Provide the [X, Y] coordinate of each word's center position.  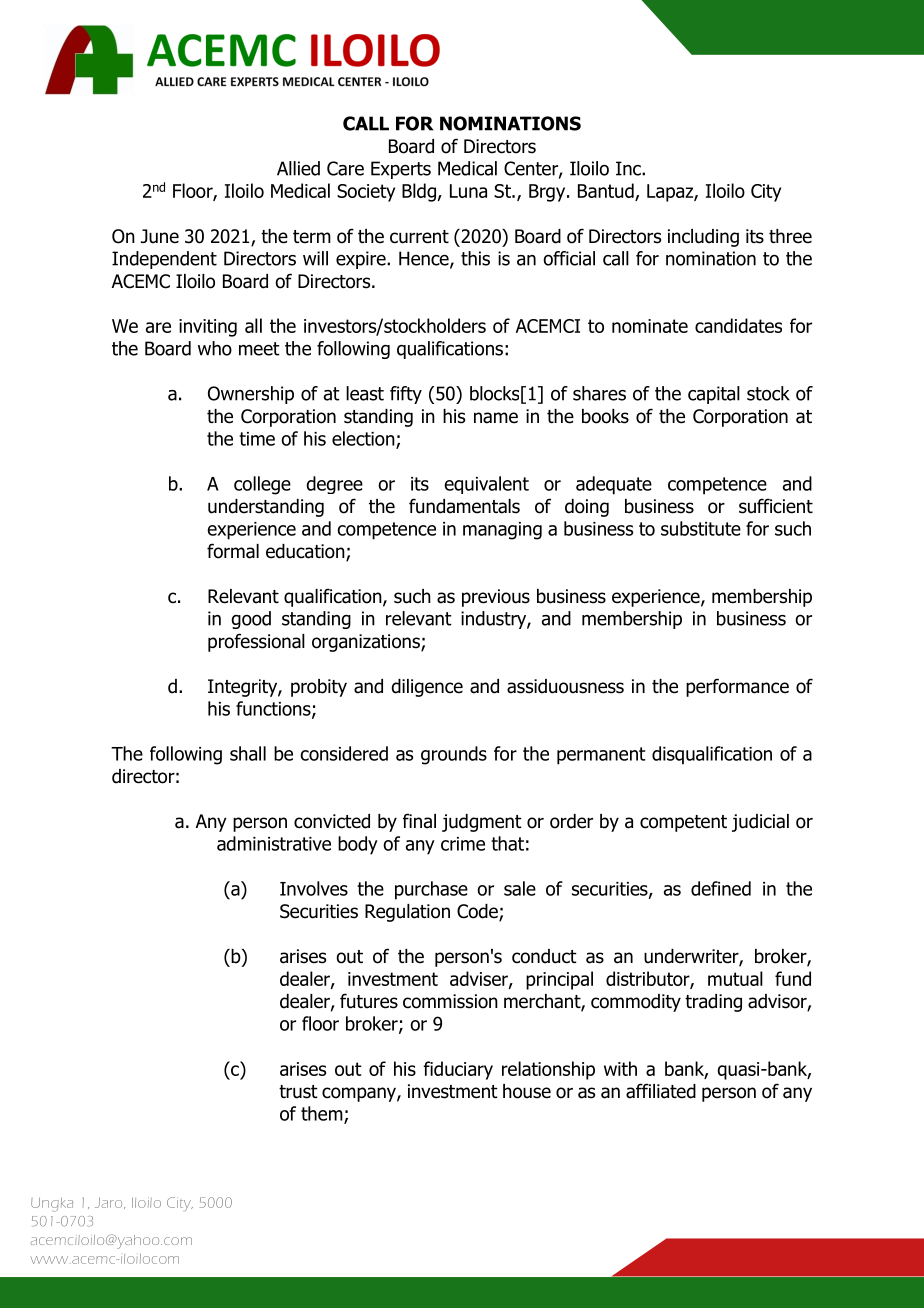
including [703, 238]
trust [298, 1092]
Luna [468, 191]
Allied [298, 168]
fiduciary [458, 1070]
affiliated [661, 1091]
